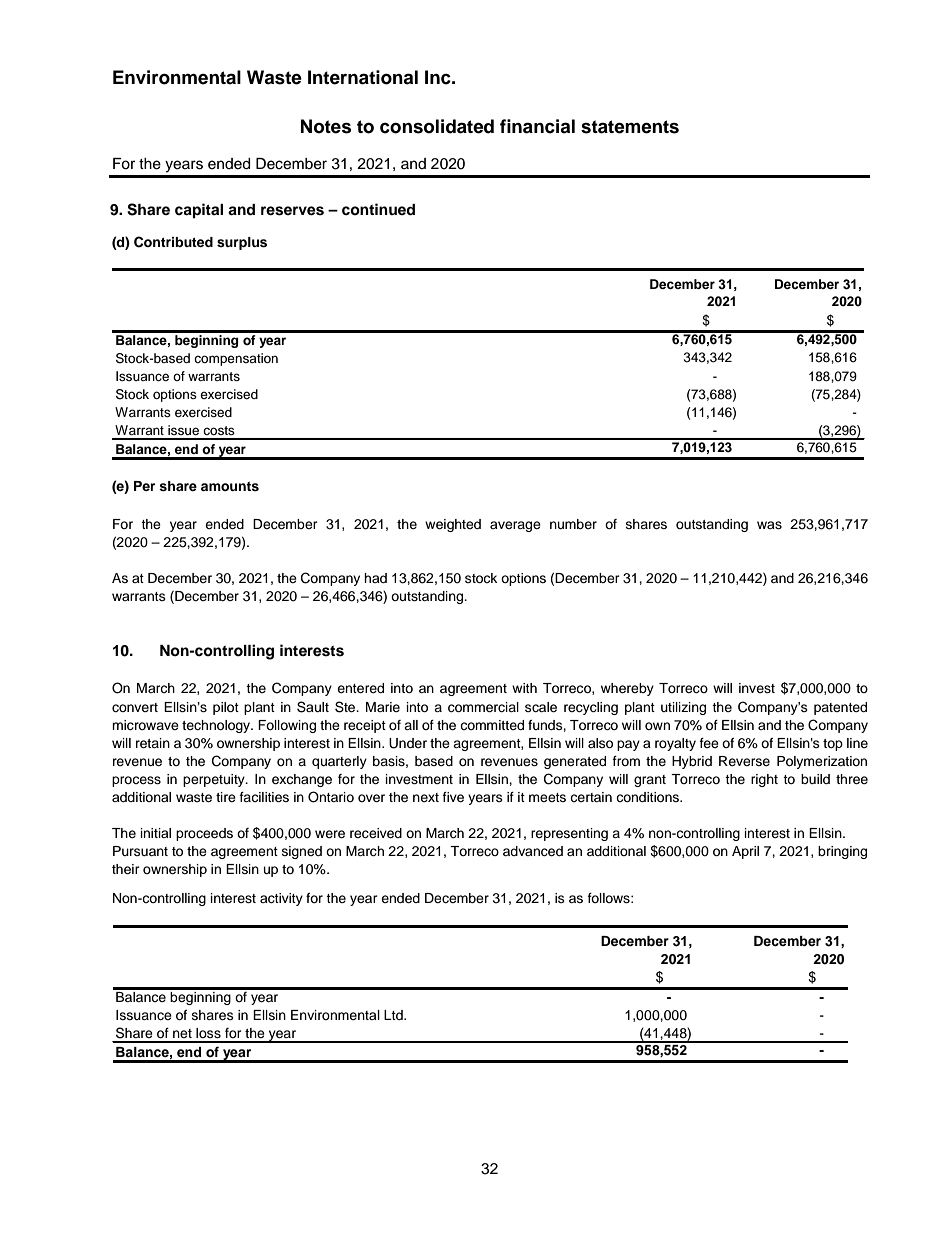 The image size is (952, 1233). Describe the element at coordinates (281, 899) in the screenshot. I see `activity` at that location.
